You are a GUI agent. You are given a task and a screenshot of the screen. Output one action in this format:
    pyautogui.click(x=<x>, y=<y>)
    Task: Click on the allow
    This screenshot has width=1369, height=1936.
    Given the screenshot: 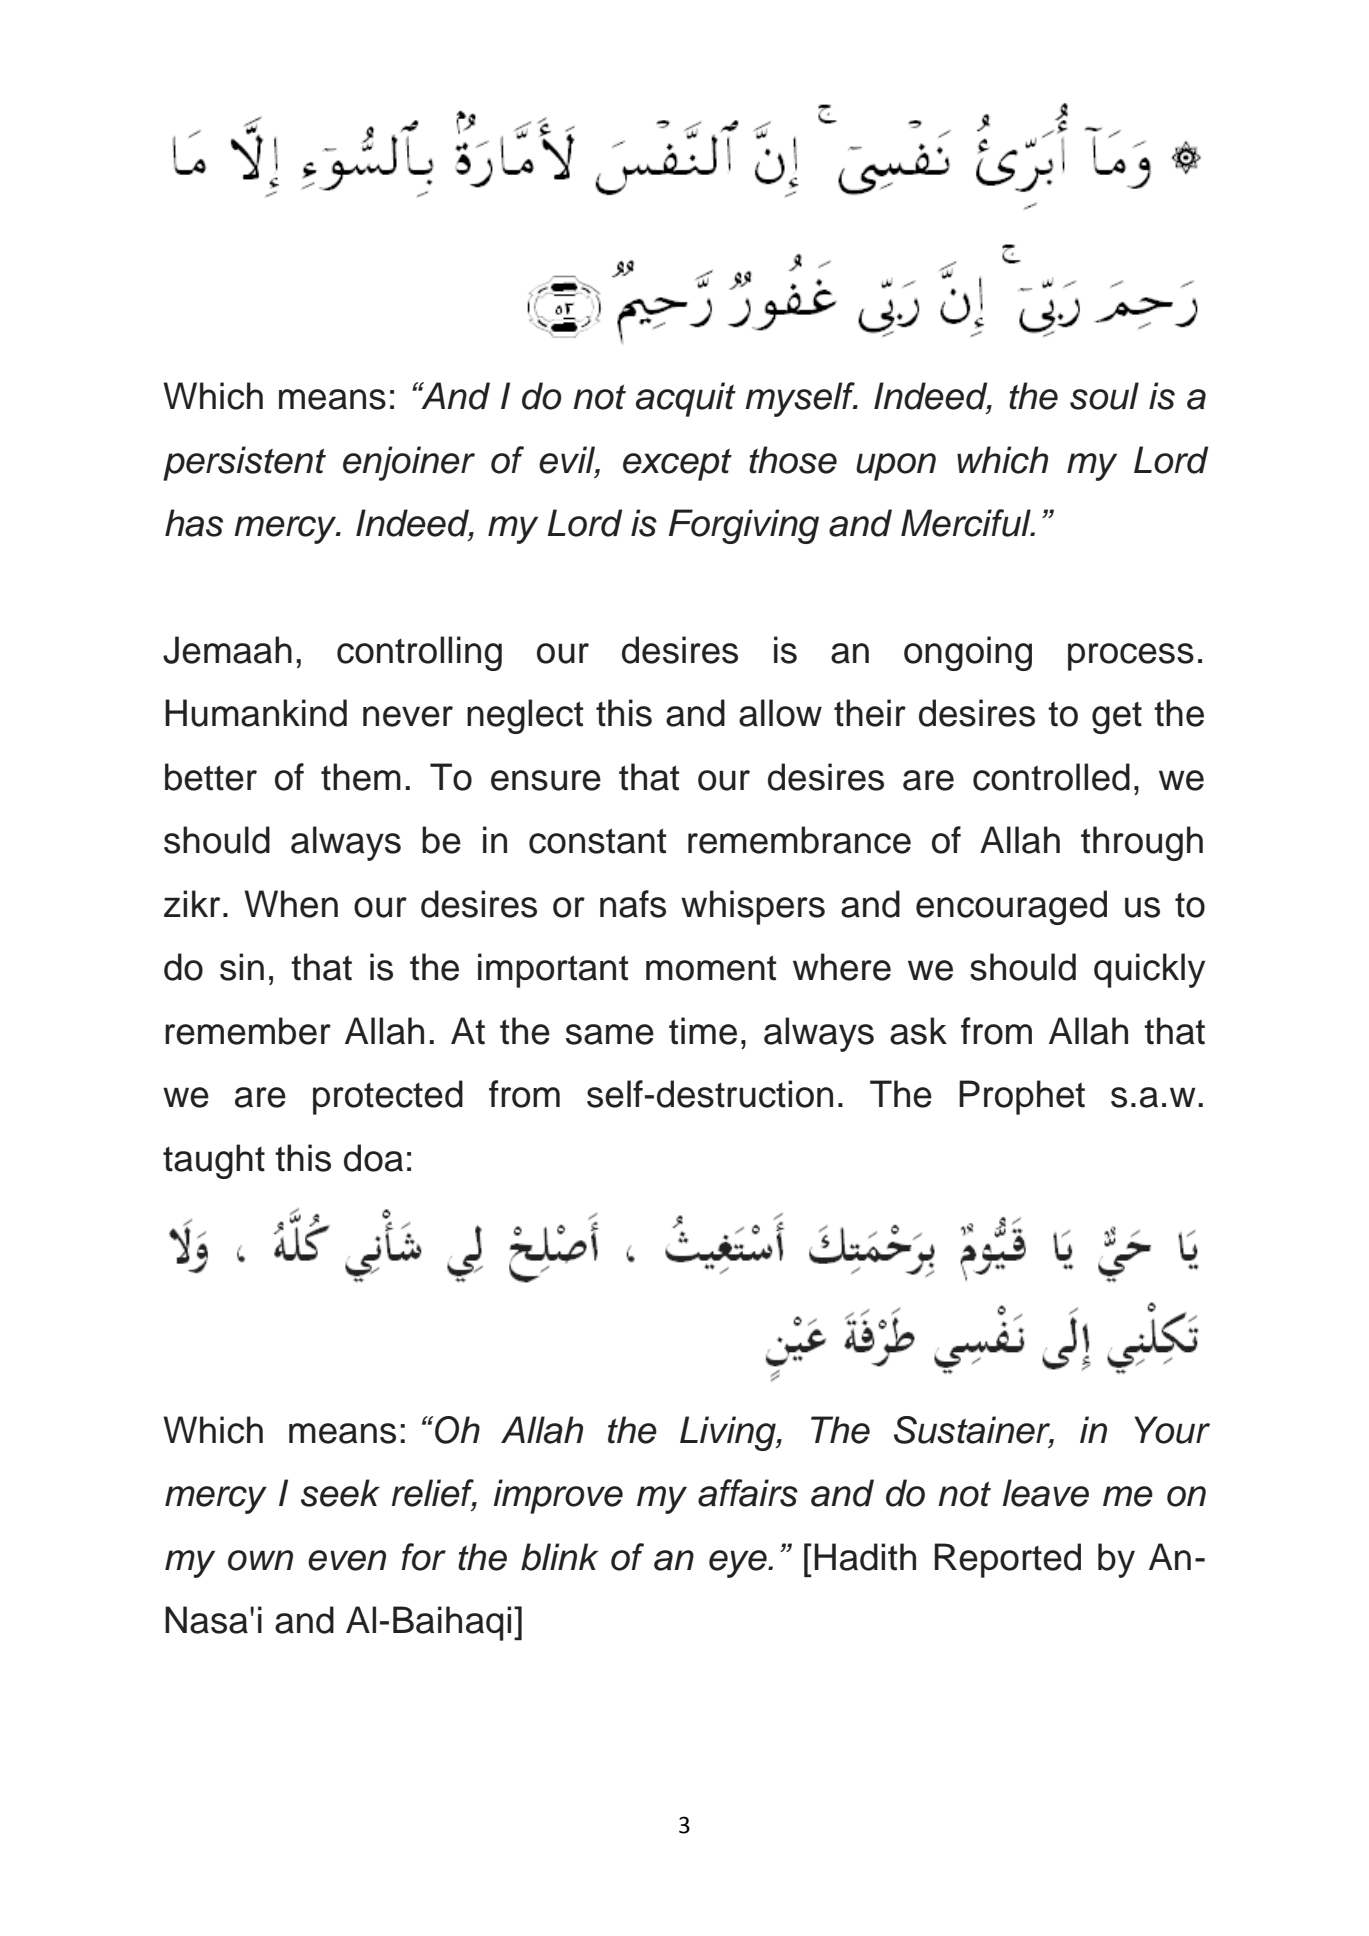 What is the action you would take?
    pyautogui.click(x=780, y=713)
